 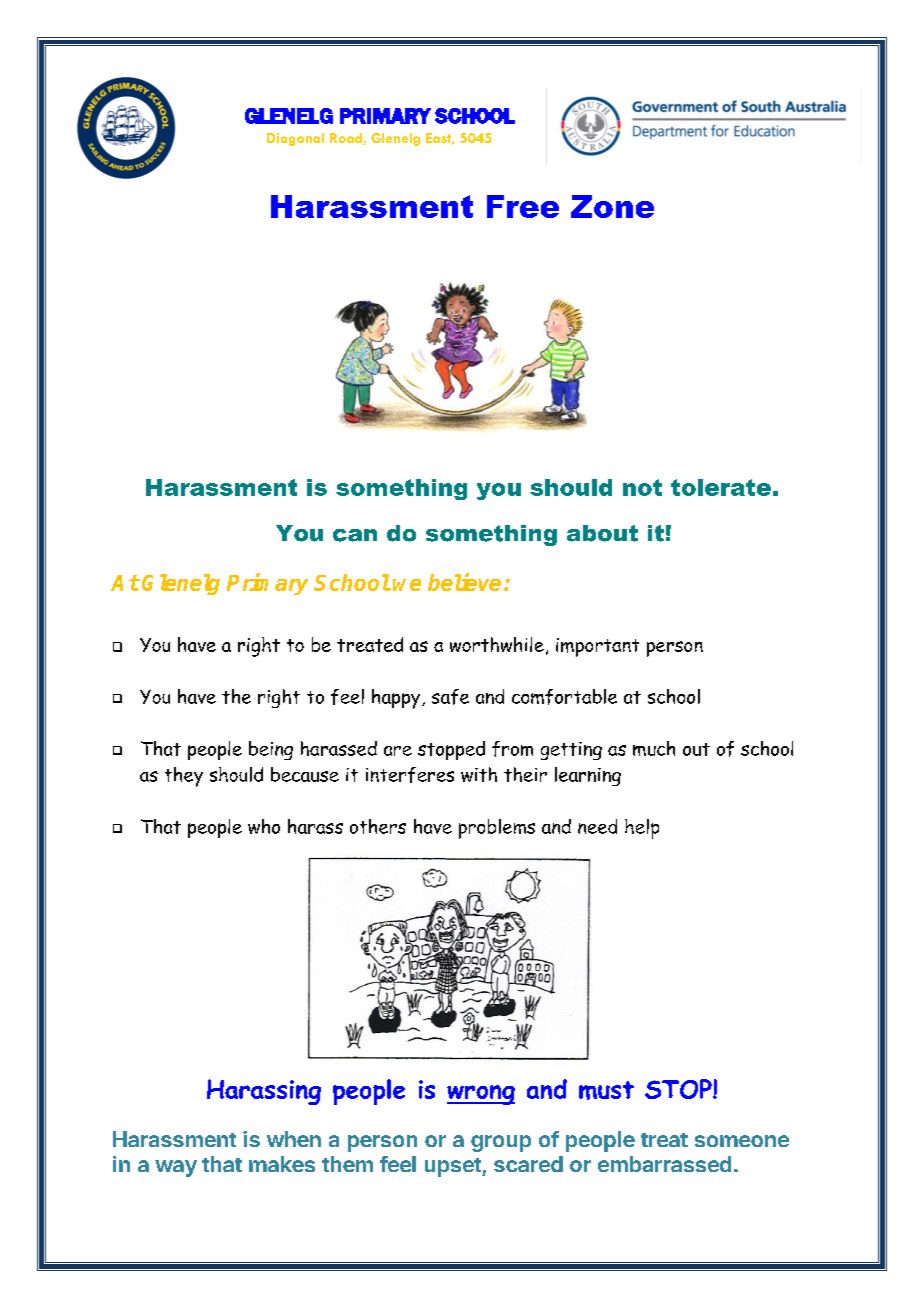 I want to click on upset, so click(x=454, y=1167).
